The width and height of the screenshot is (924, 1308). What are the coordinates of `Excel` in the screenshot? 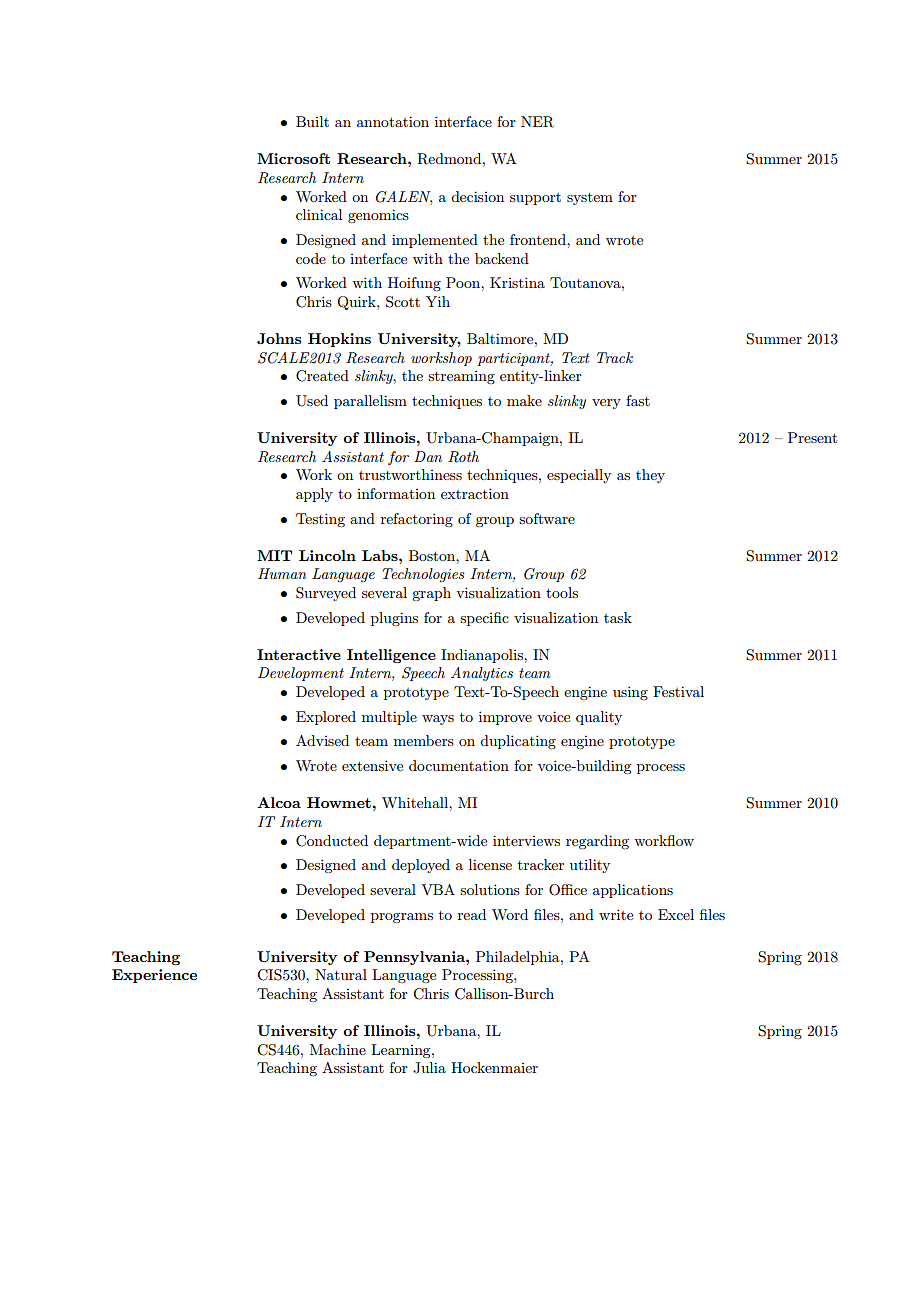 It's located at (676, 914).
